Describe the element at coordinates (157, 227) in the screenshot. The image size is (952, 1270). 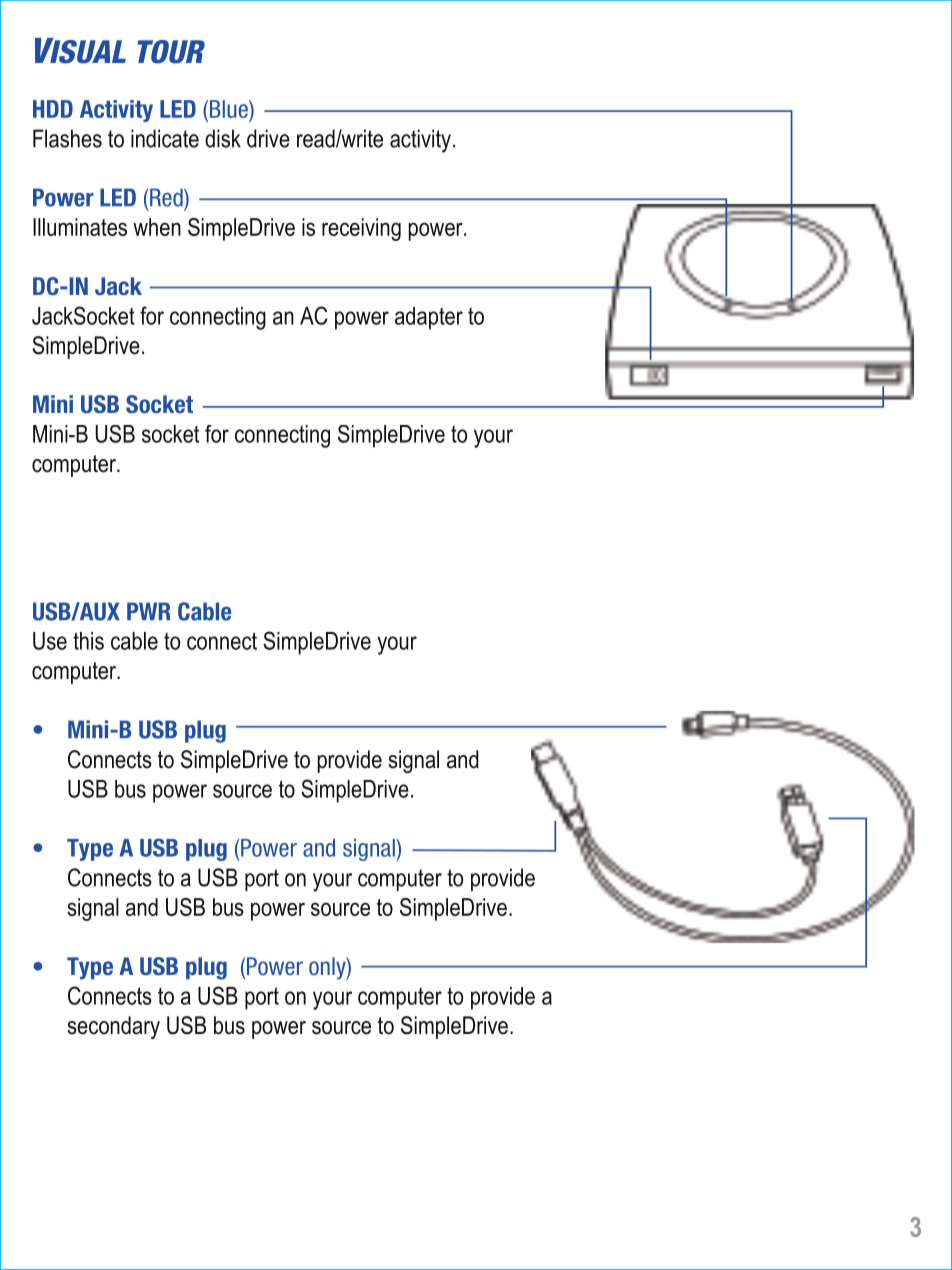
I see `when` at that location.
